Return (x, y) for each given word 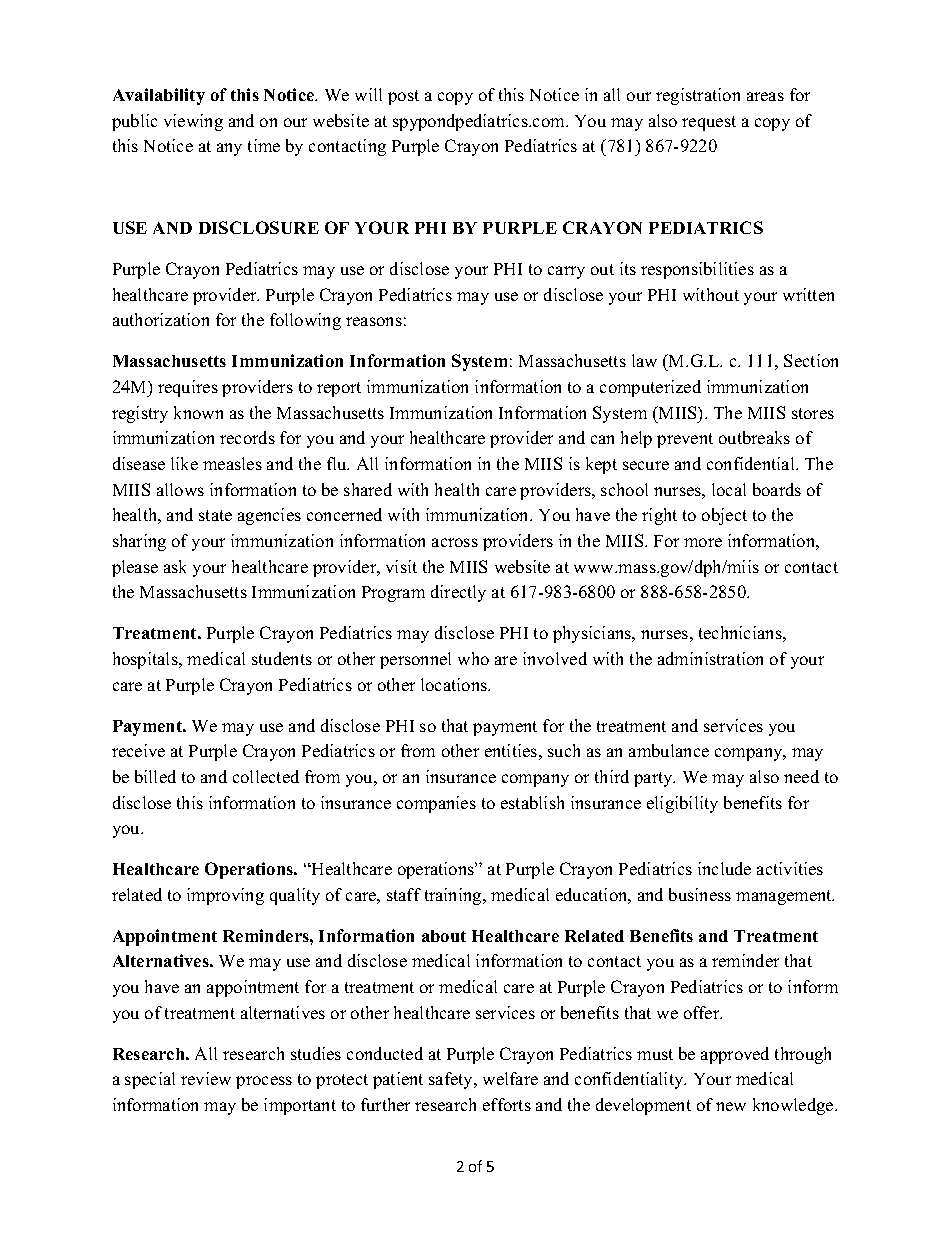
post (403, 97)
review (206, 1078)
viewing (193, 122)
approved (735, 1055)
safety (452, 1080)
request (709, 123)
